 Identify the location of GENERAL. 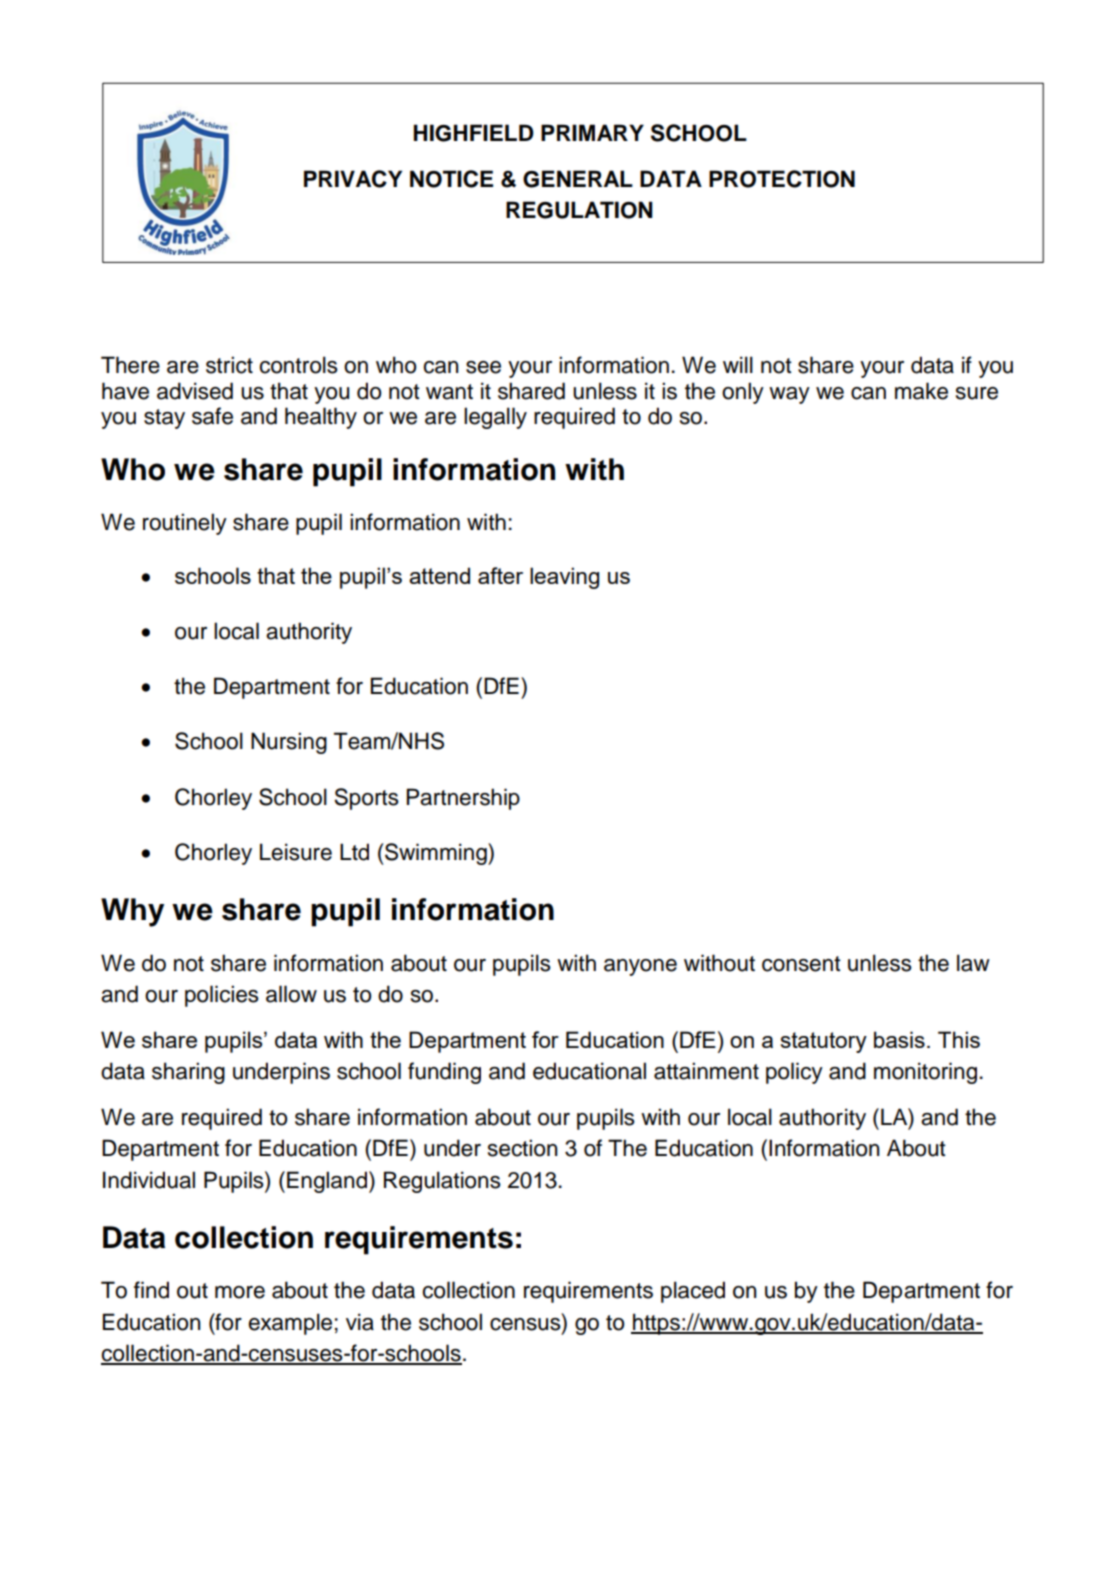
(578, 179).
